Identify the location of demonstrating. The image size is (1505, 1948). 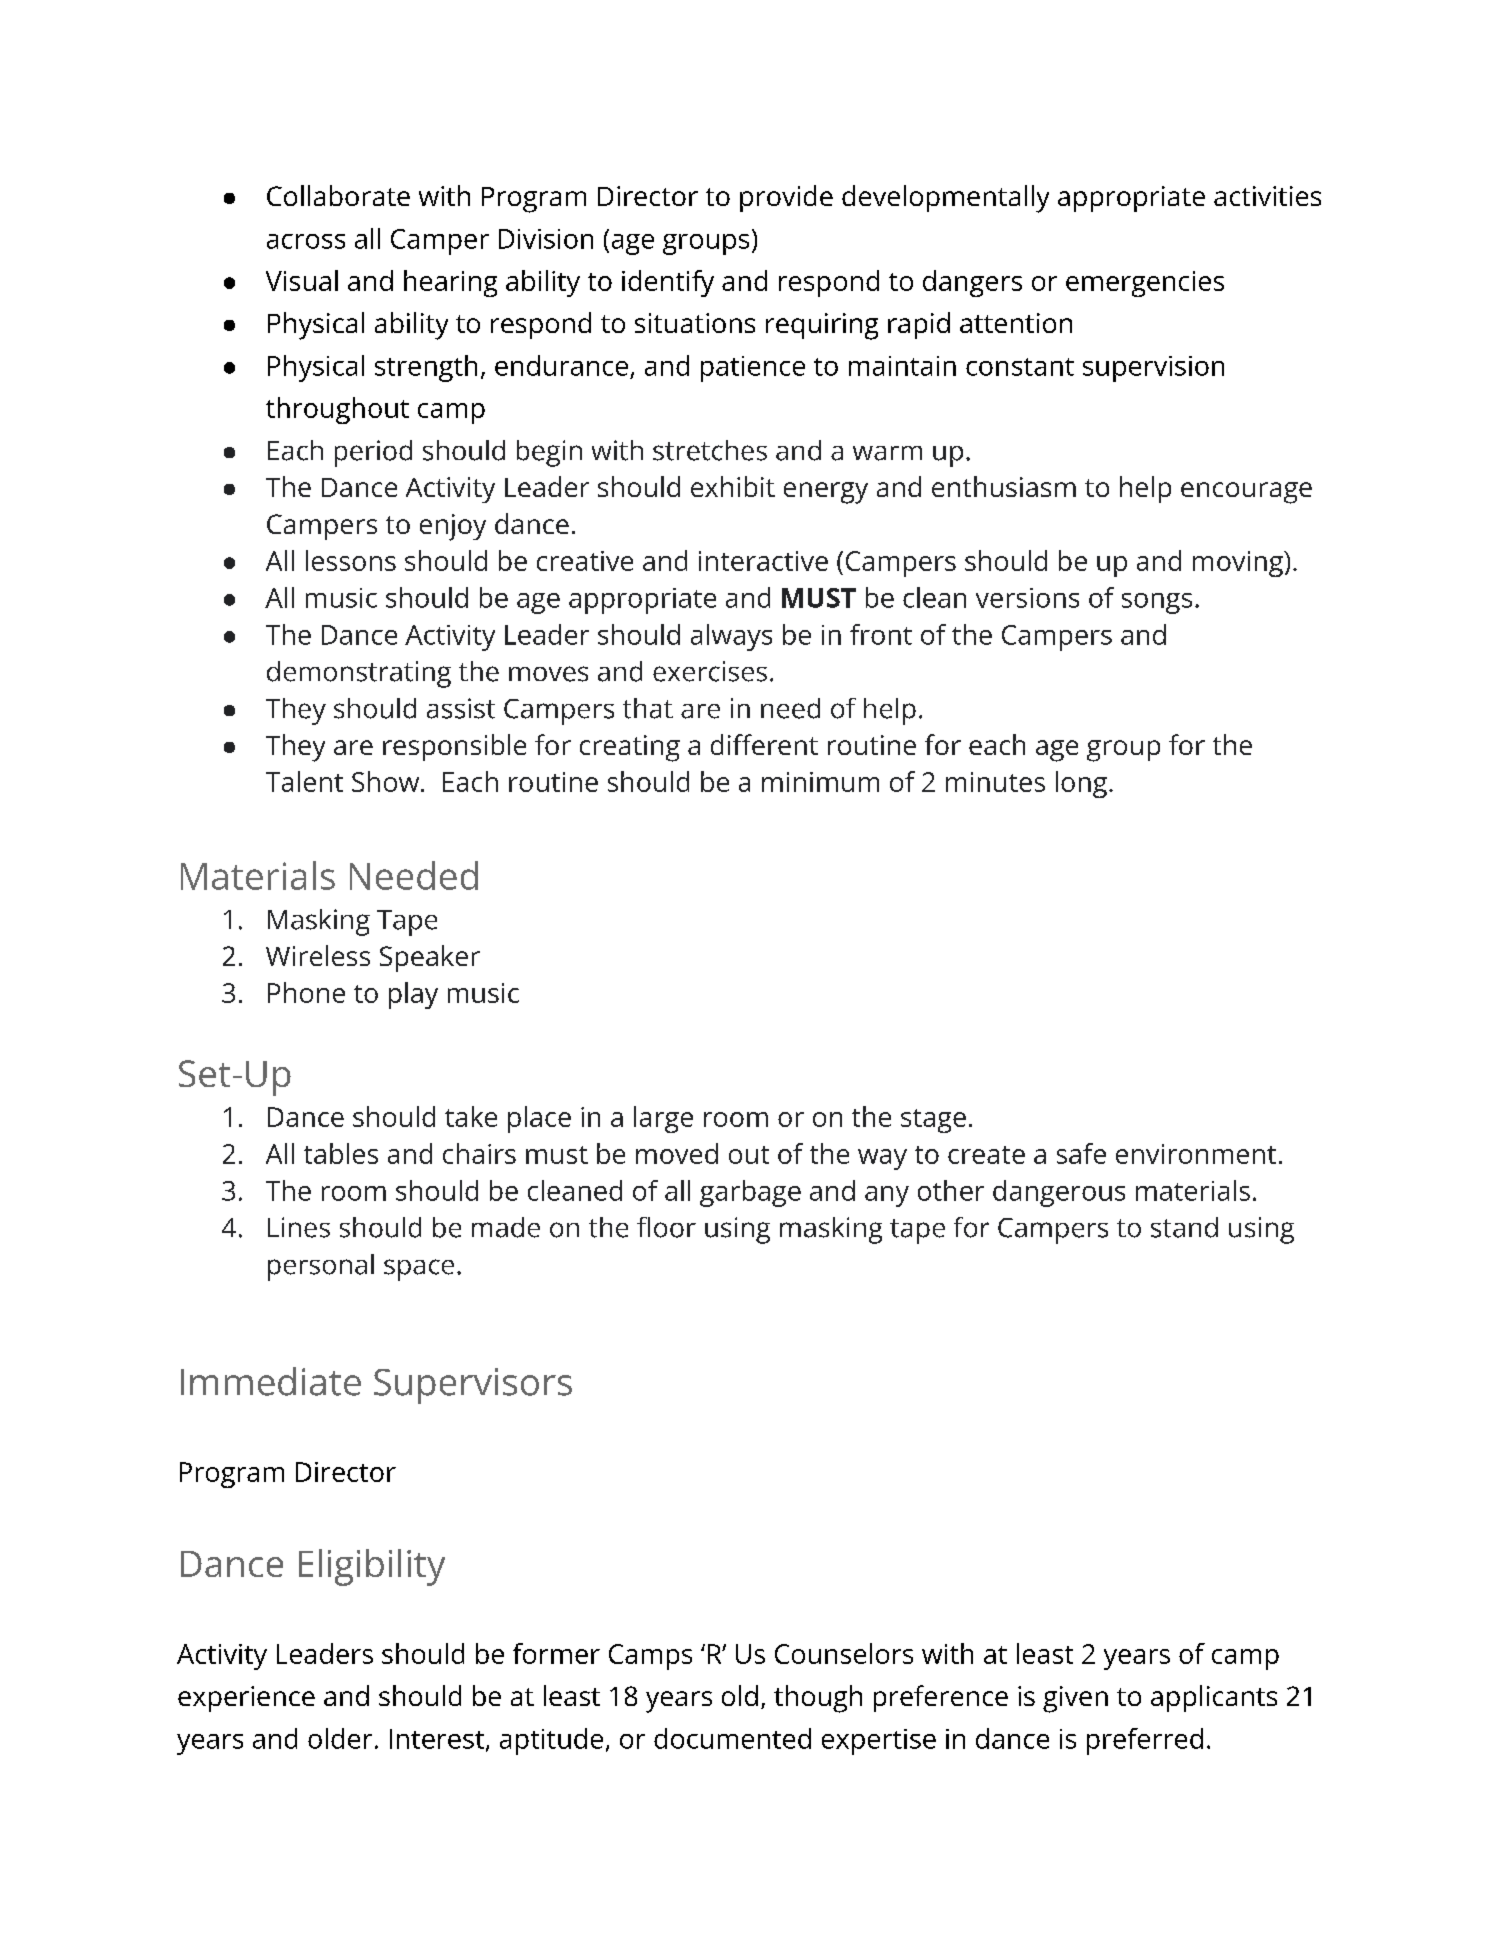
(359, 674).
